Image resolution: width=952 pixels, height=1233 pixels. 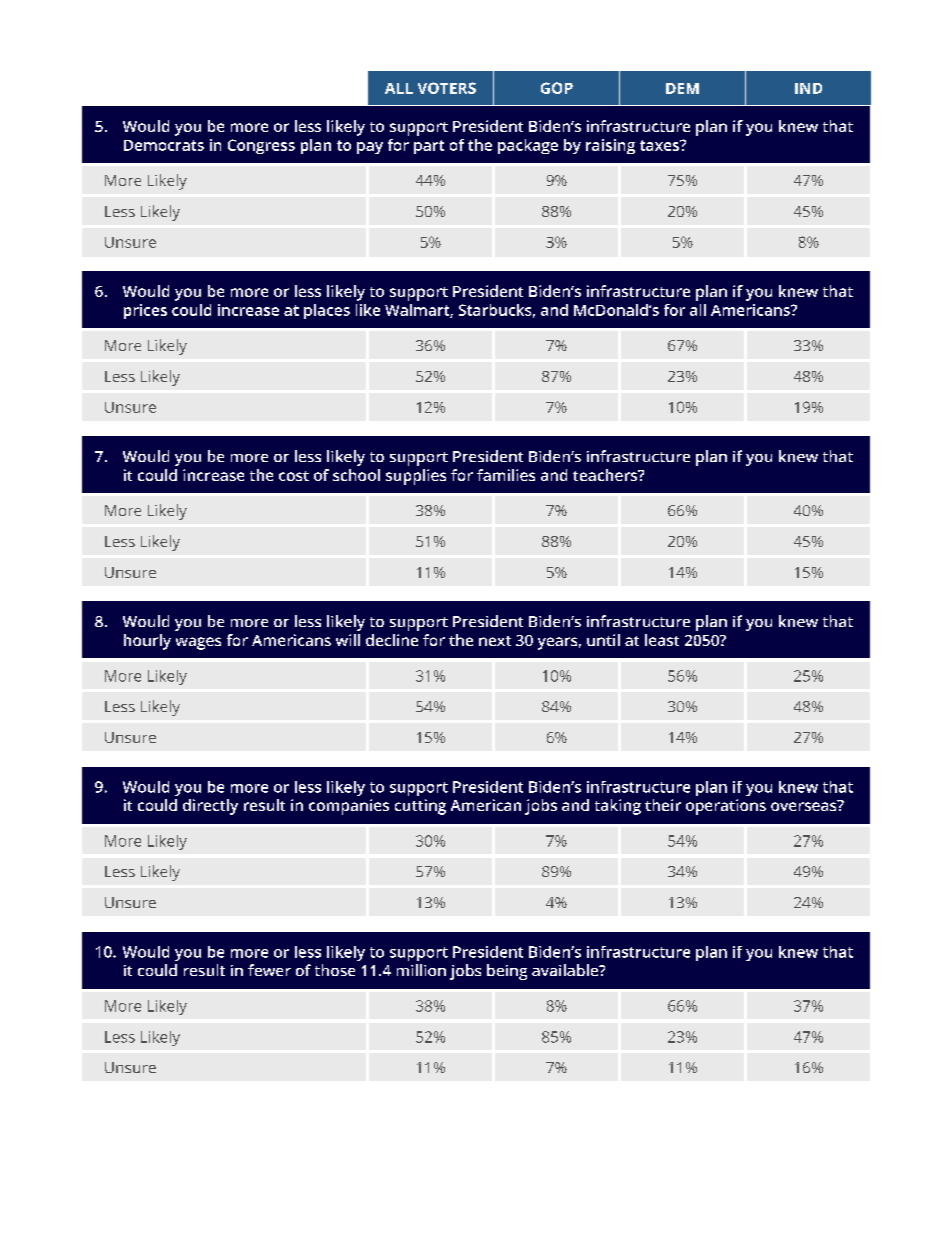 What do you see at coordinates (506, 475) in the screenshot?
I see `families` at bounding box center [506, 475].
